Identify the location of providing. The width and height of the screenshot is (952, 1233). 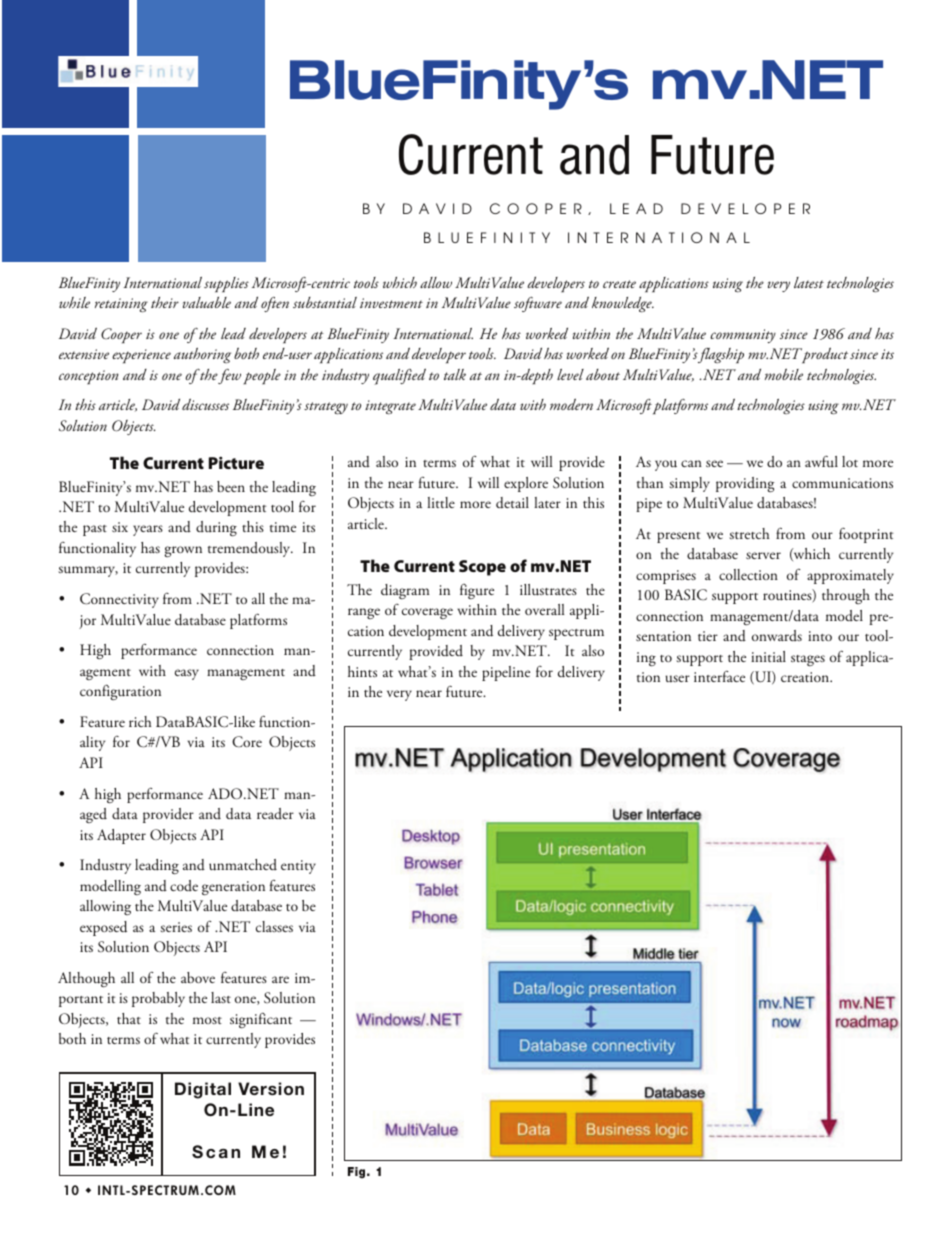
(745, 484).
